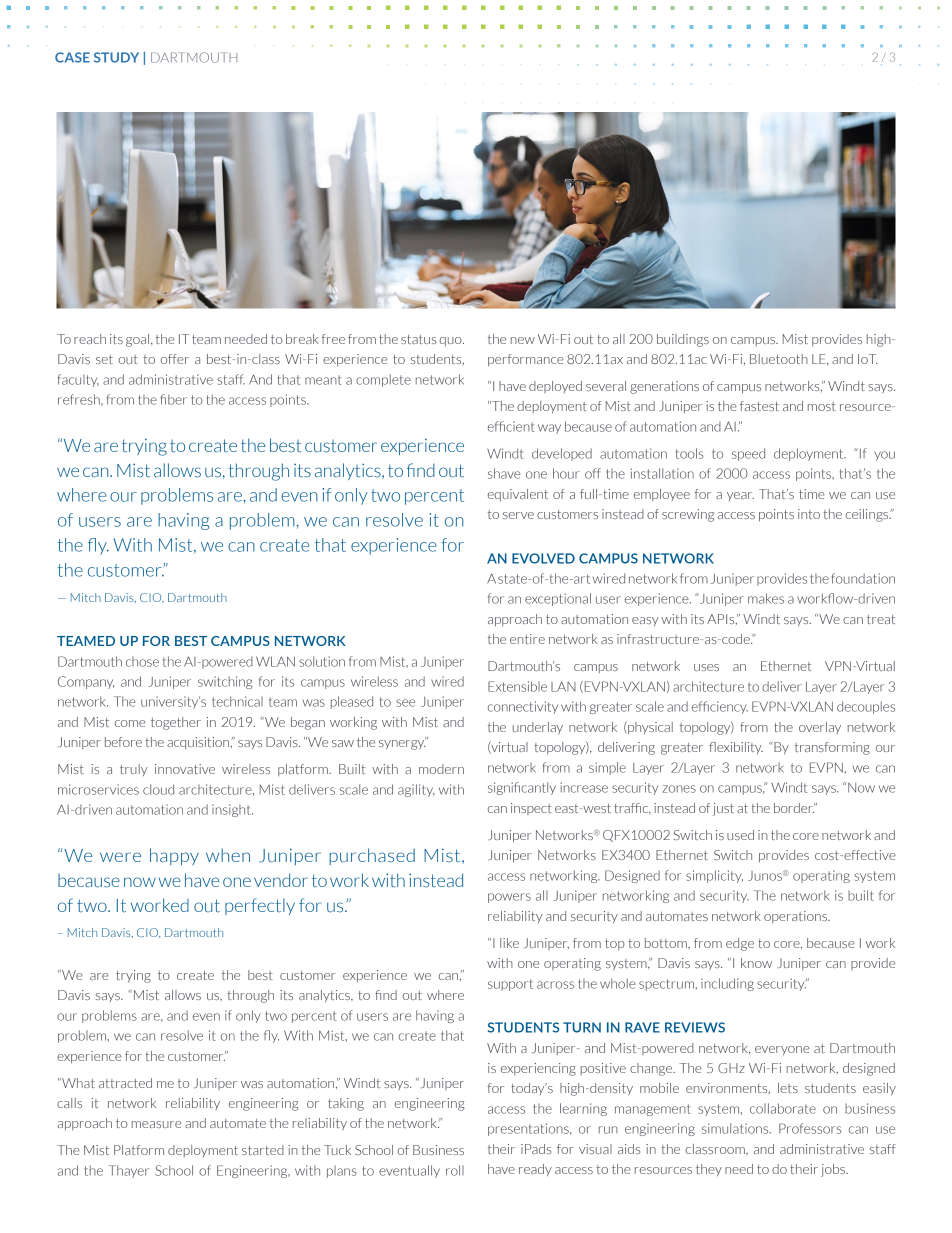  Describe the element at coordinates (509, 898) in the screenshot. I see `powers` at that location.
